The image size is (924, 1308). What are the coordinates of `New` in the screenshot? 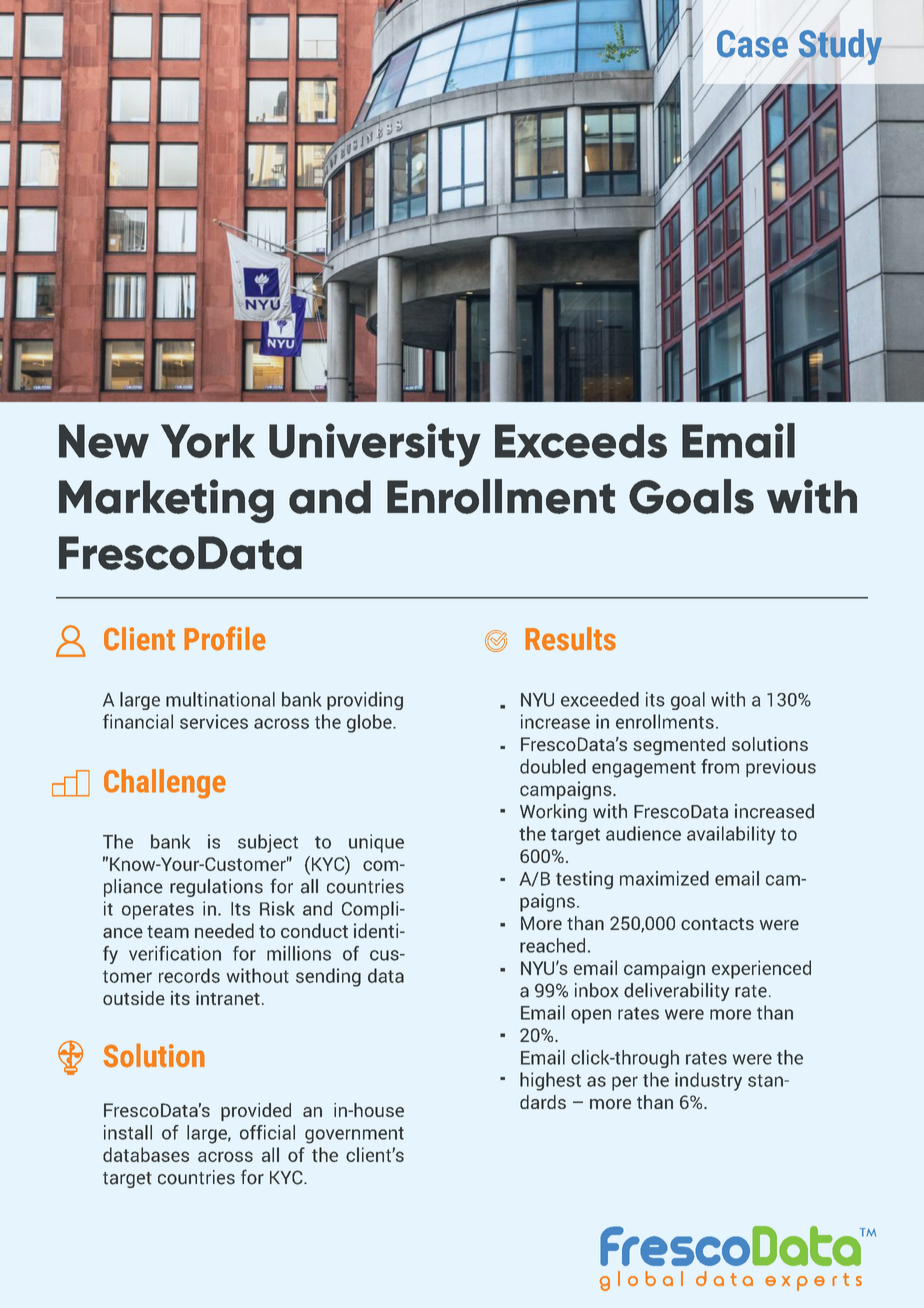 It's located at (104, 441).
